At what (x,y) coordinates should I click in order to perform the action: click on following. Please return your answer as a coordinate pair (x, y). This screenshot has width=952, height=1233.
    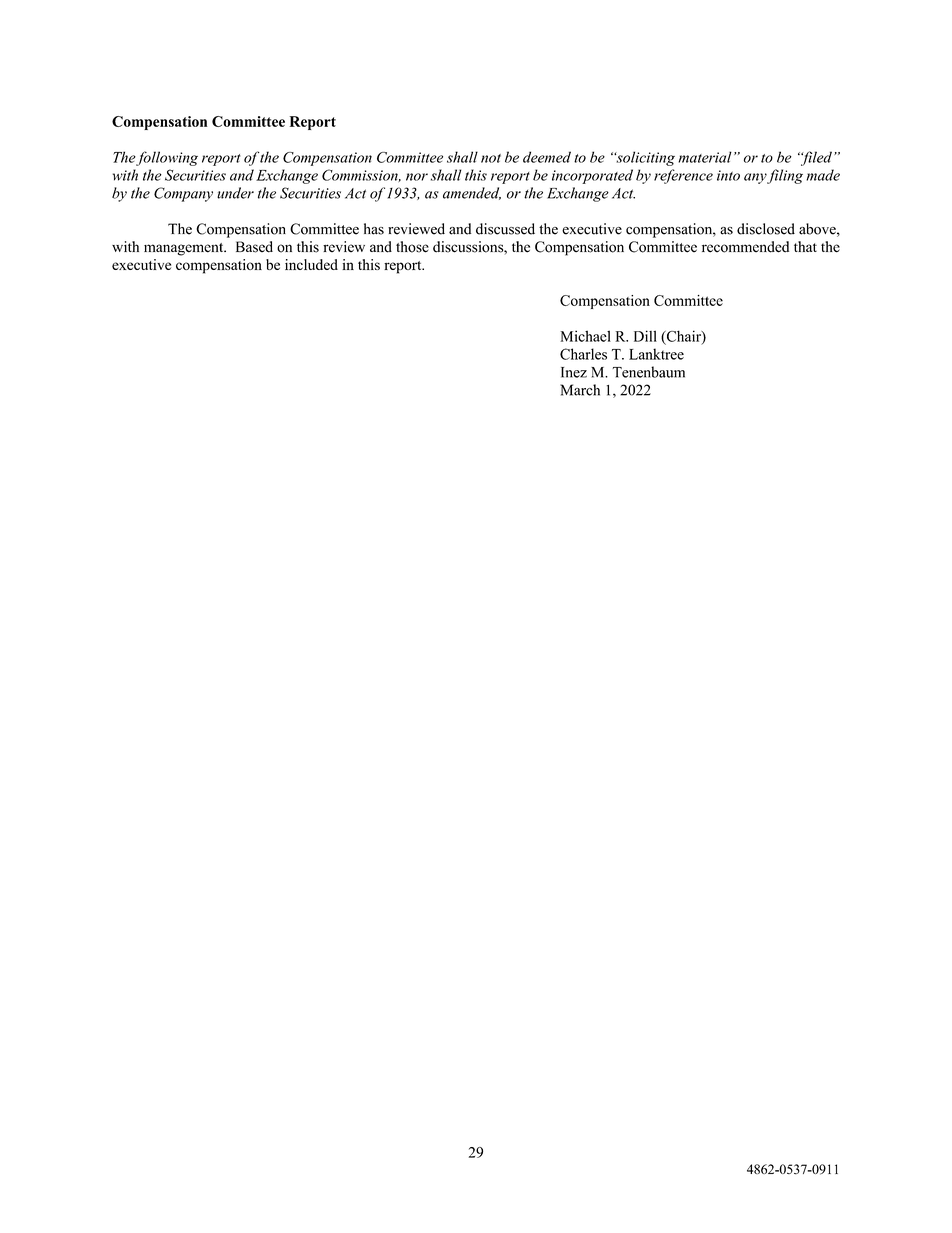
    Looking at the image, I should click on (166, 158).
